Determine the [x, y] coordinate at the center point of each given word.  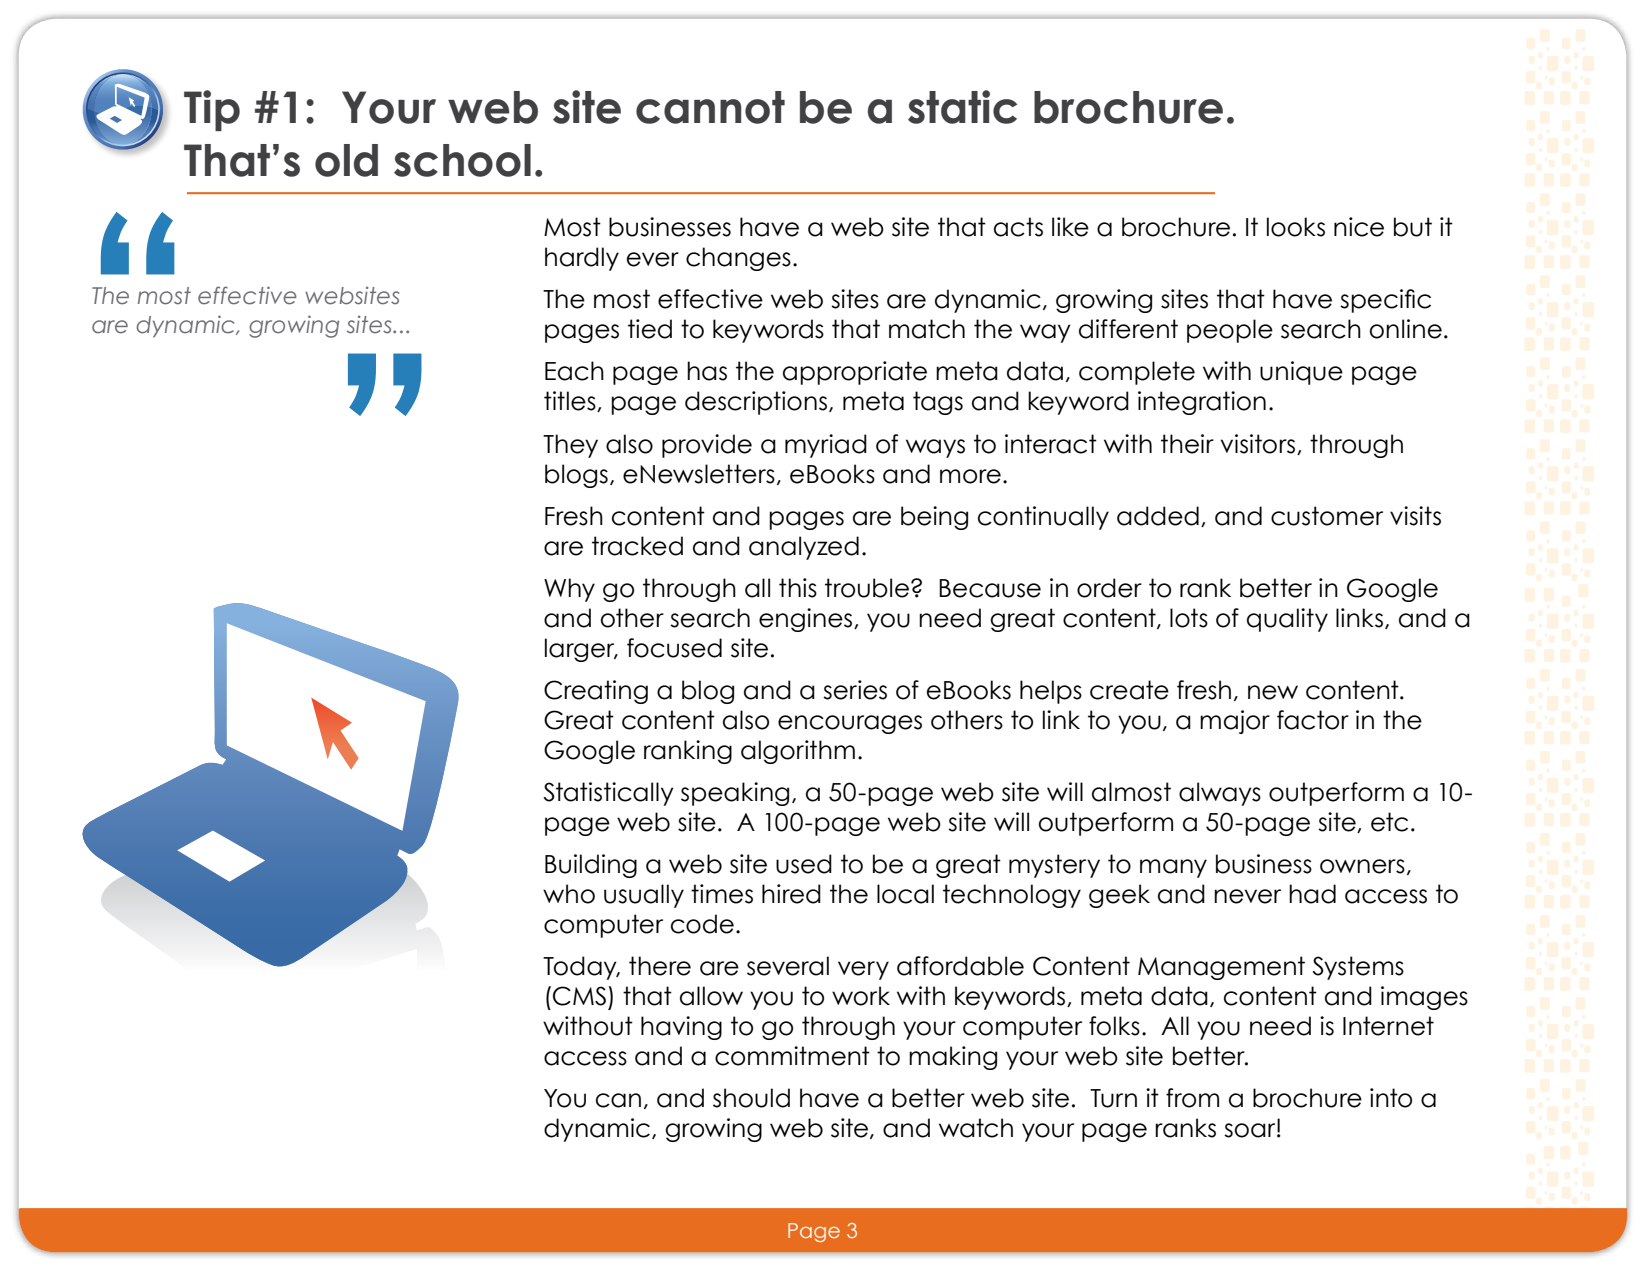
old [346, 160]
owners [1362, 866]
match [927, 329]
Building [591, 866]
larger [581, 650]
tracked [637, 546]
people [1230, 331]
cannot [710, 107]
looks [1296, 227]
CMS [579, 996]
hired [791, 894]
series [855, 690]
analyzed [804, 548]
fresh [1204, 690]
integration [1202, 403]
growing [294, 326]
